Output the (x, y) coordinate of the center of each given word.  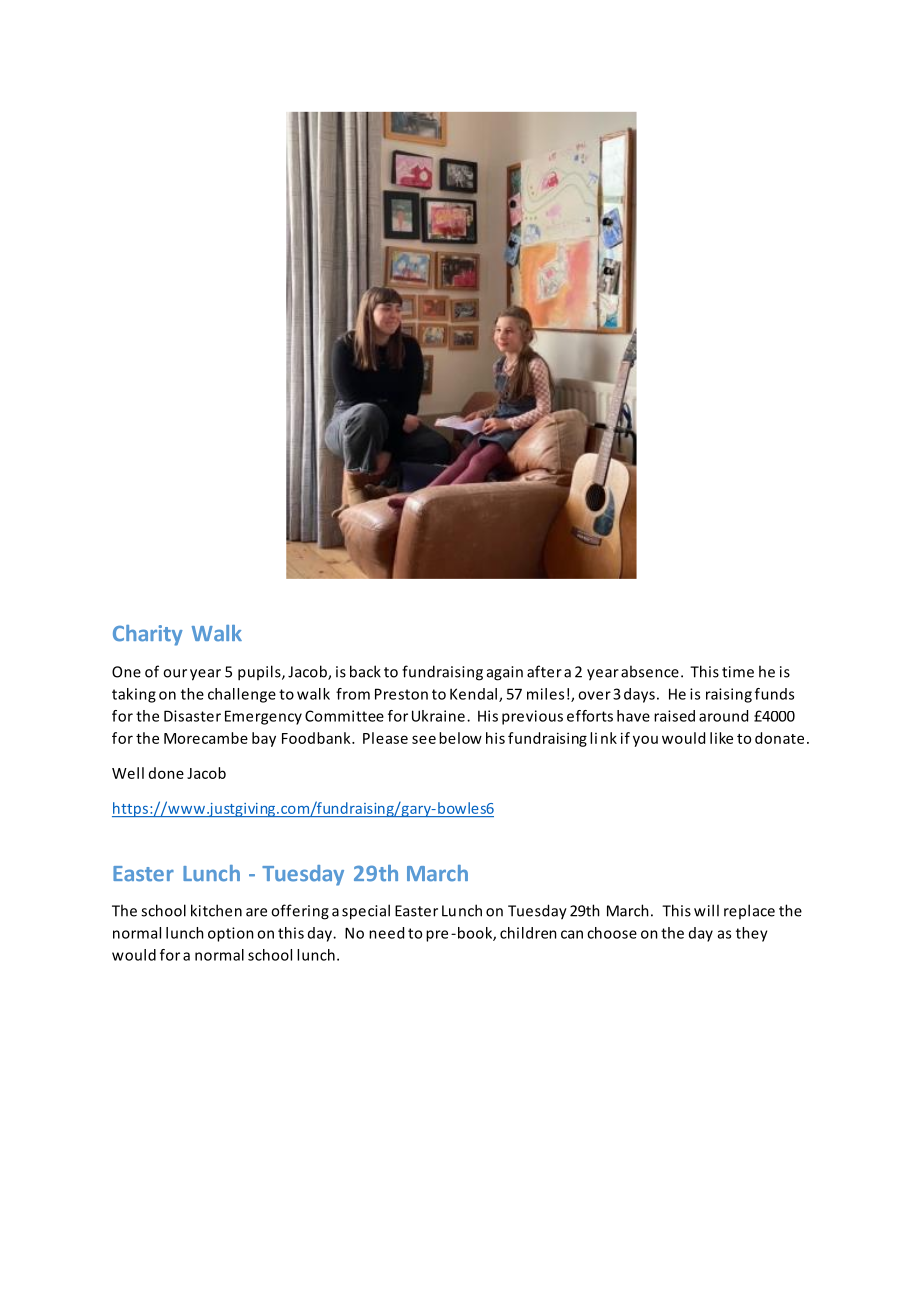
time (738, 672)
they (752, 934)
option (231, 934)
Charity (148, 635)
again (505, 673)
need (386, 933)
